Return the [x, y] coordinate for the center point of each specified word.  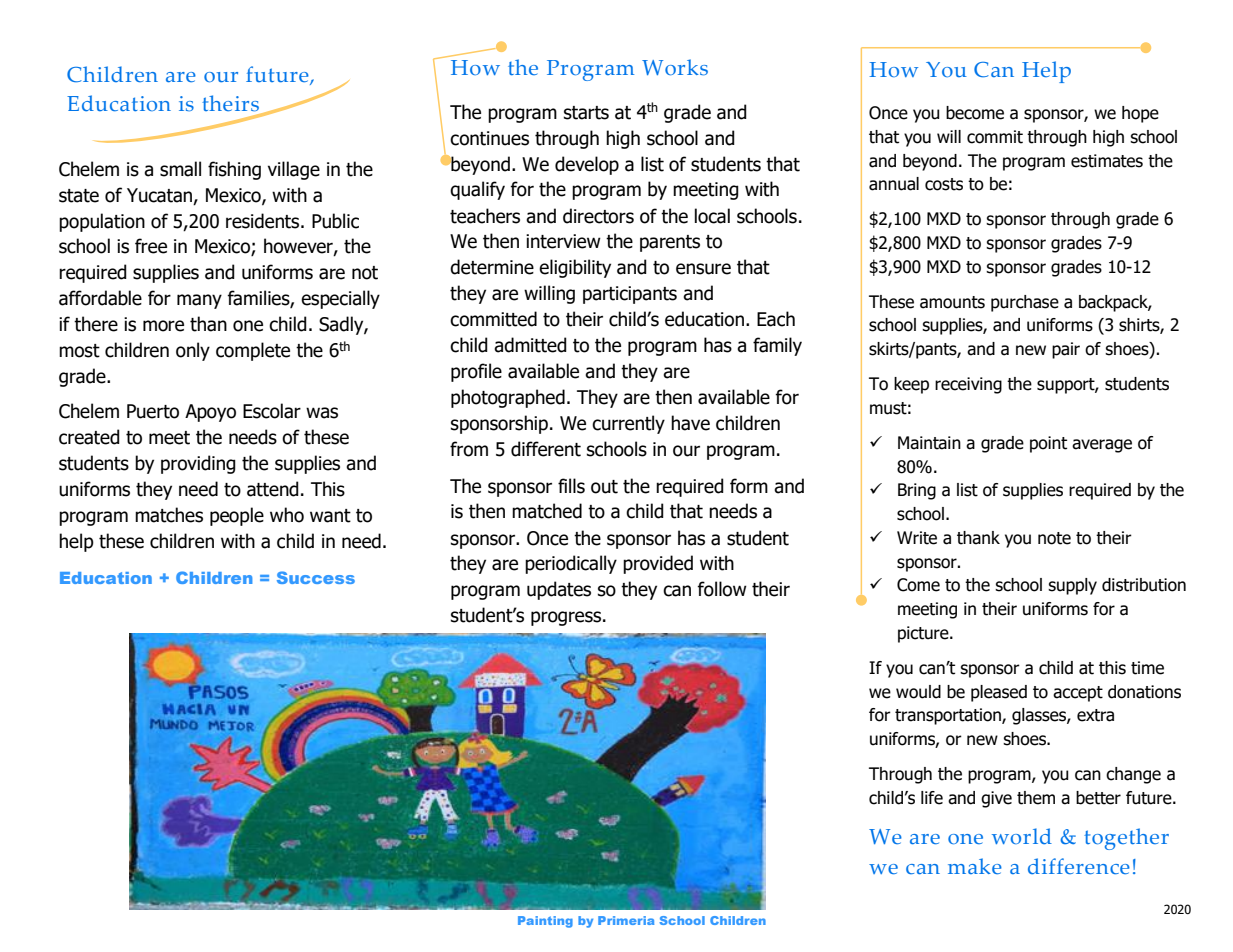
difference [1079, 866]
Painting [545, 922]
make [975, 866]
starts [586, 113]
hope [1140, 114]
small [180, 169]
